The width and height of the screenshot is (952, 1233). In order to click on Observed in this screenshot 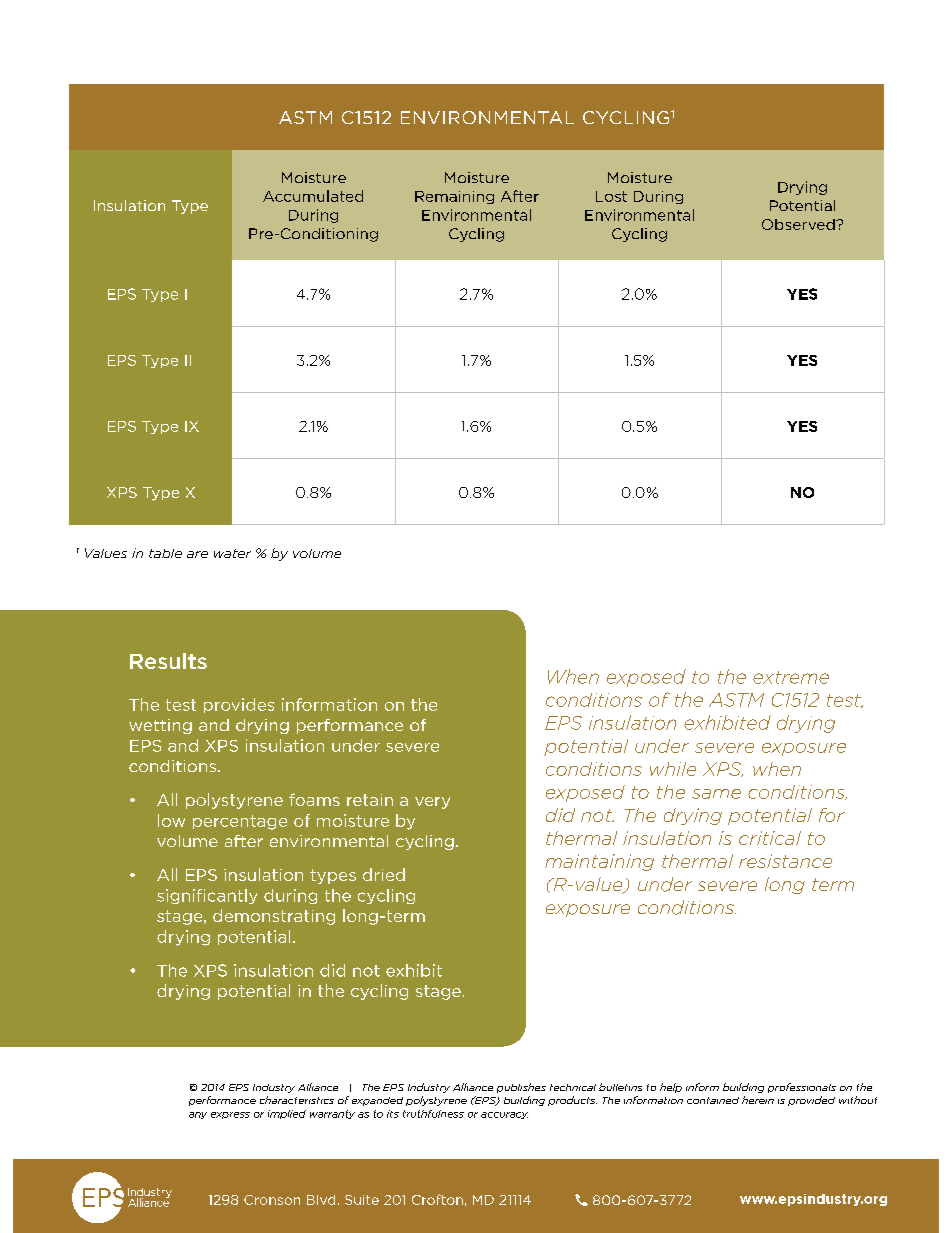, I will do `click(799, 224)`.
